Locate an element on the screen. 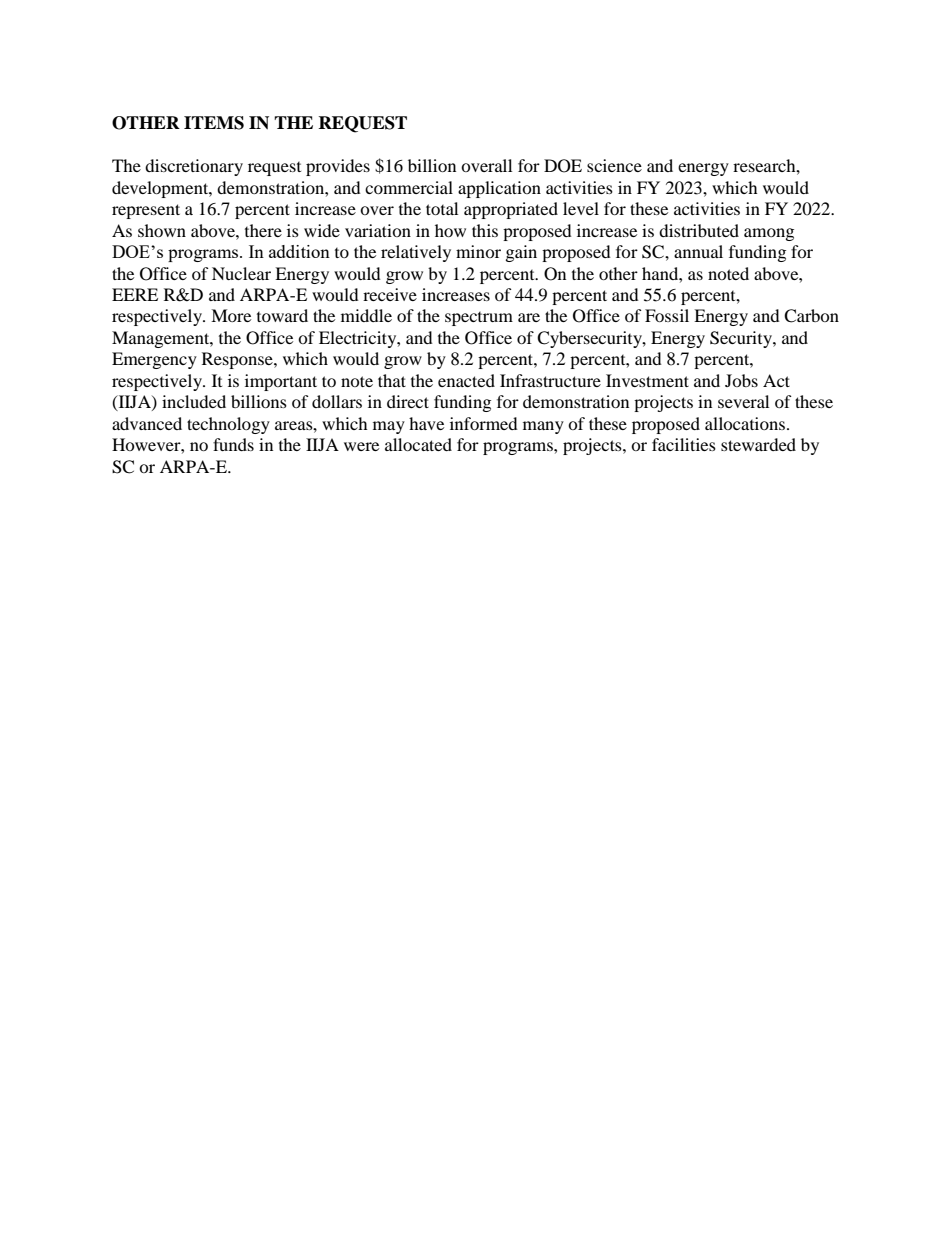 This screenshot has height=1233, width=952. this is located at coordinates (485, 230).
